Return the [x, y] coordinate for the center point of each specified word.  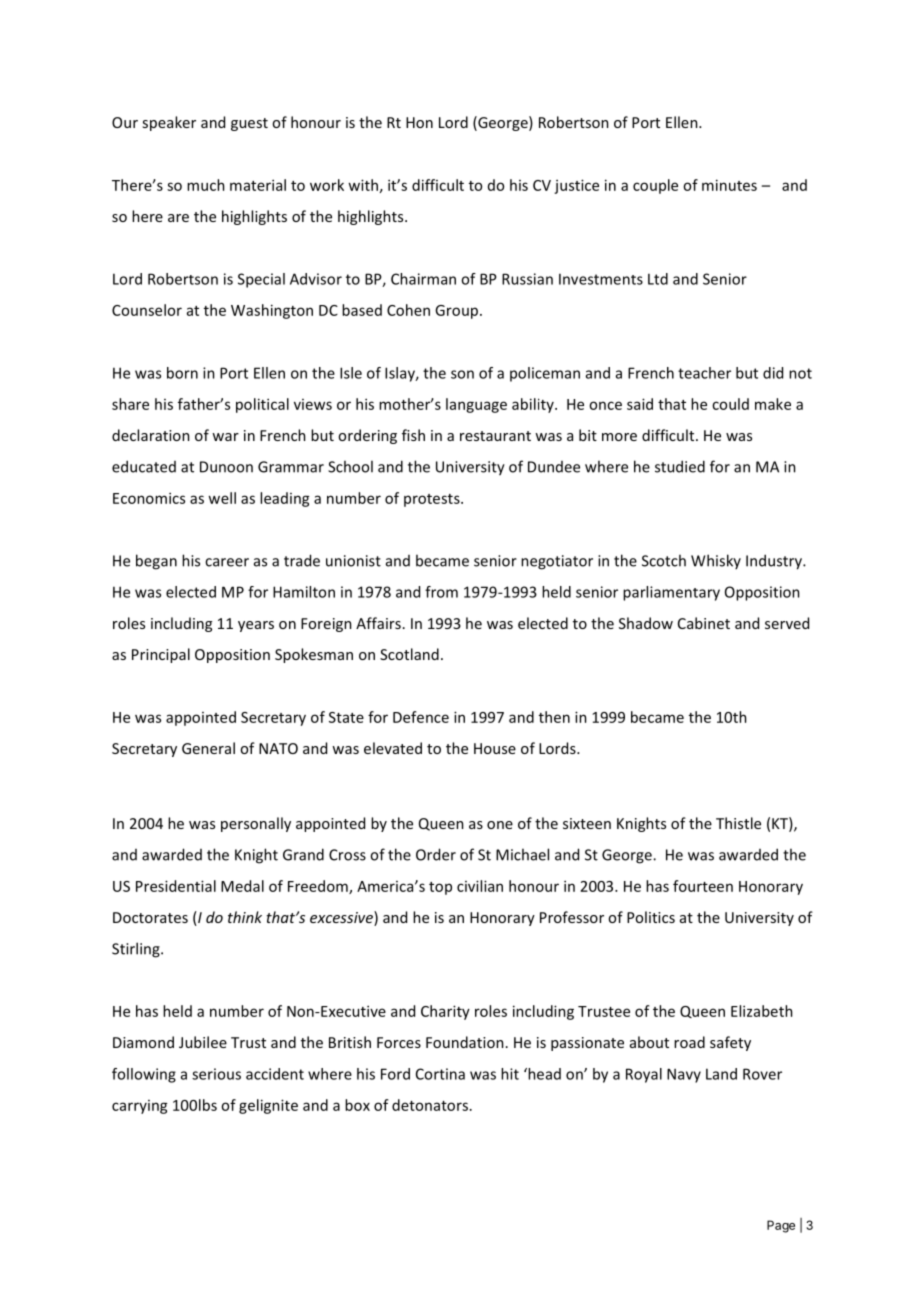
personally [256, 824]
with [363, 185]
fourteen [703, 886]
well [222, 498]
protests [433, 500]
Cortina [440, 1074]
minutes [729, 185]
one [500, 825]
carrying [140, 1107]
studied [680, 466]
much [206, 185]
